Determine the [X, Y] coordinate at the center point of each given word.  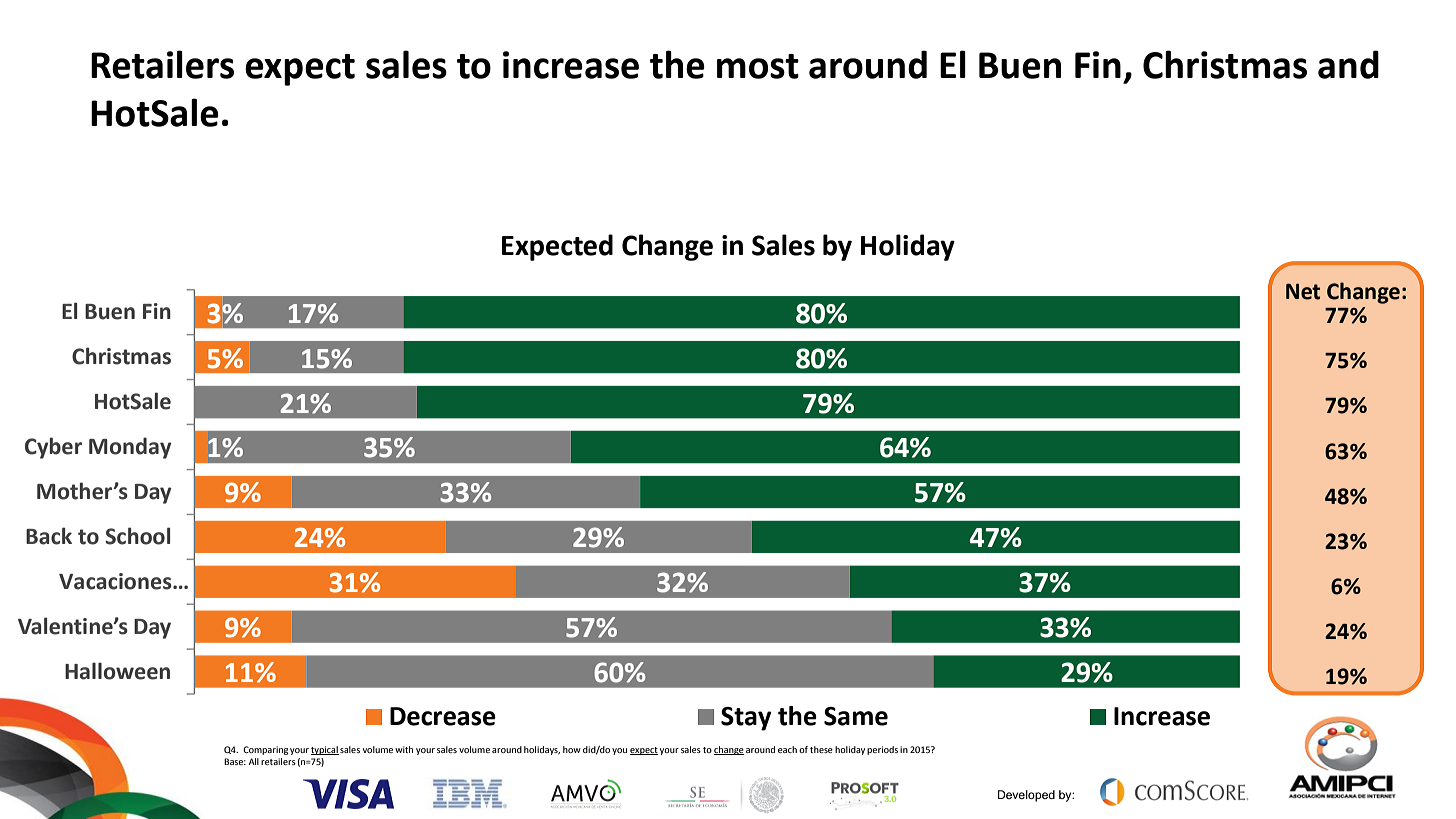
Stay [746, 719]
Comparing [266, 750]
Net [1303, 292]
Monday [130, 448]
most [758, 66]
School [137, 536]
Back [49, 536]
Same [856, 716]
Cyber [53, 448]
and [1348, 64]
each [787, 749]
